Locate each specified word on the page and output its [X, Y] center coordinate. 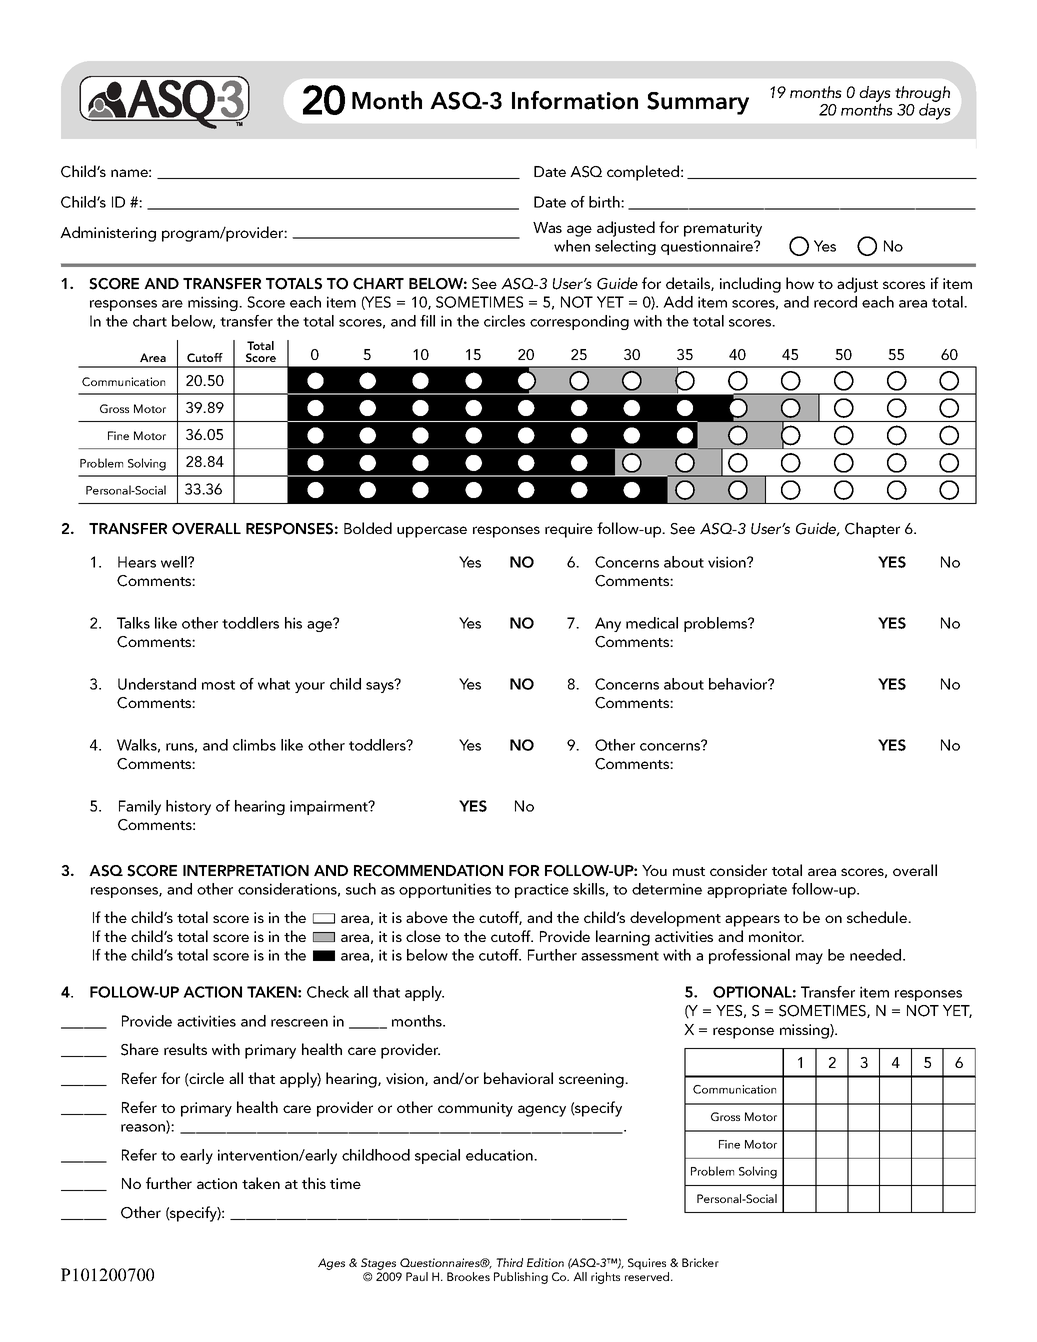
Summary [698, 103]
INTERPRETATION [246, 871]
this [314, 1183]
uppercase [432, 532]
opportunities [445, 890]
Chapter [872, 530]
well [175, 562]
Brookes [468, 1276]
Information [575, 100]
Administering [108, 234]
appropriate [747, 890]
